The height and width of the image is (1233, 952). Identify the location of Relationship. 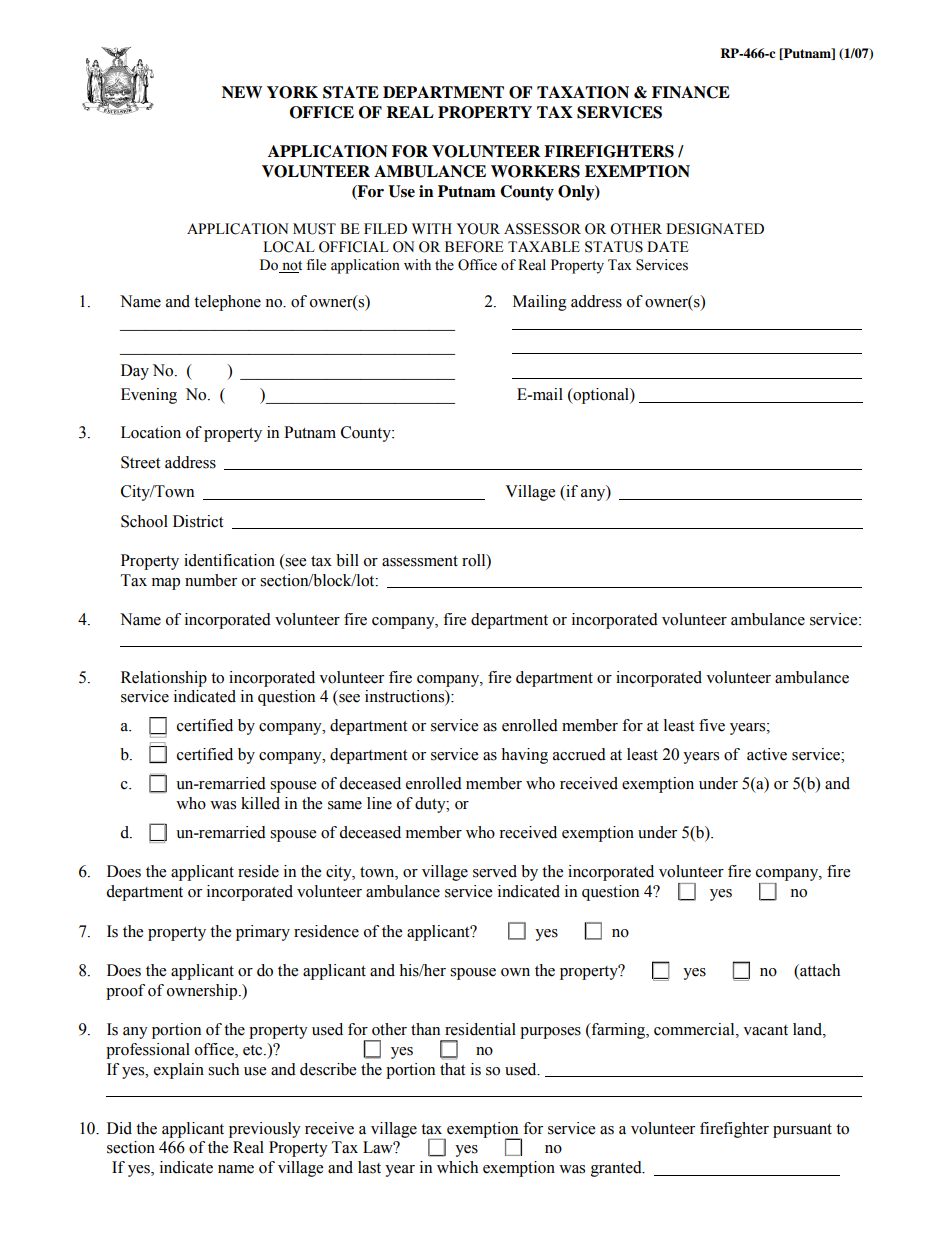
(164, 679).
